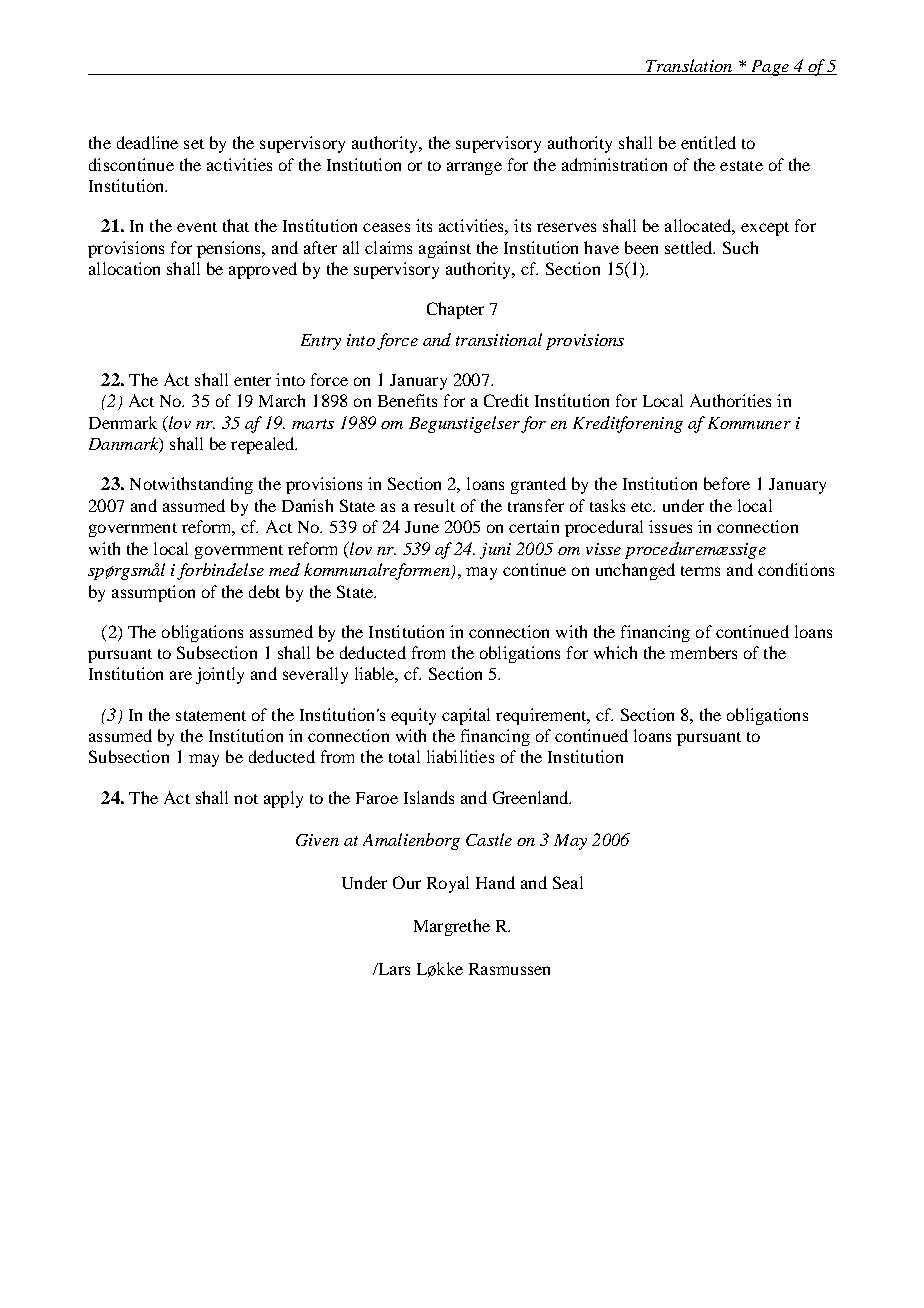  I want to click on settled, so click(690, 247).
